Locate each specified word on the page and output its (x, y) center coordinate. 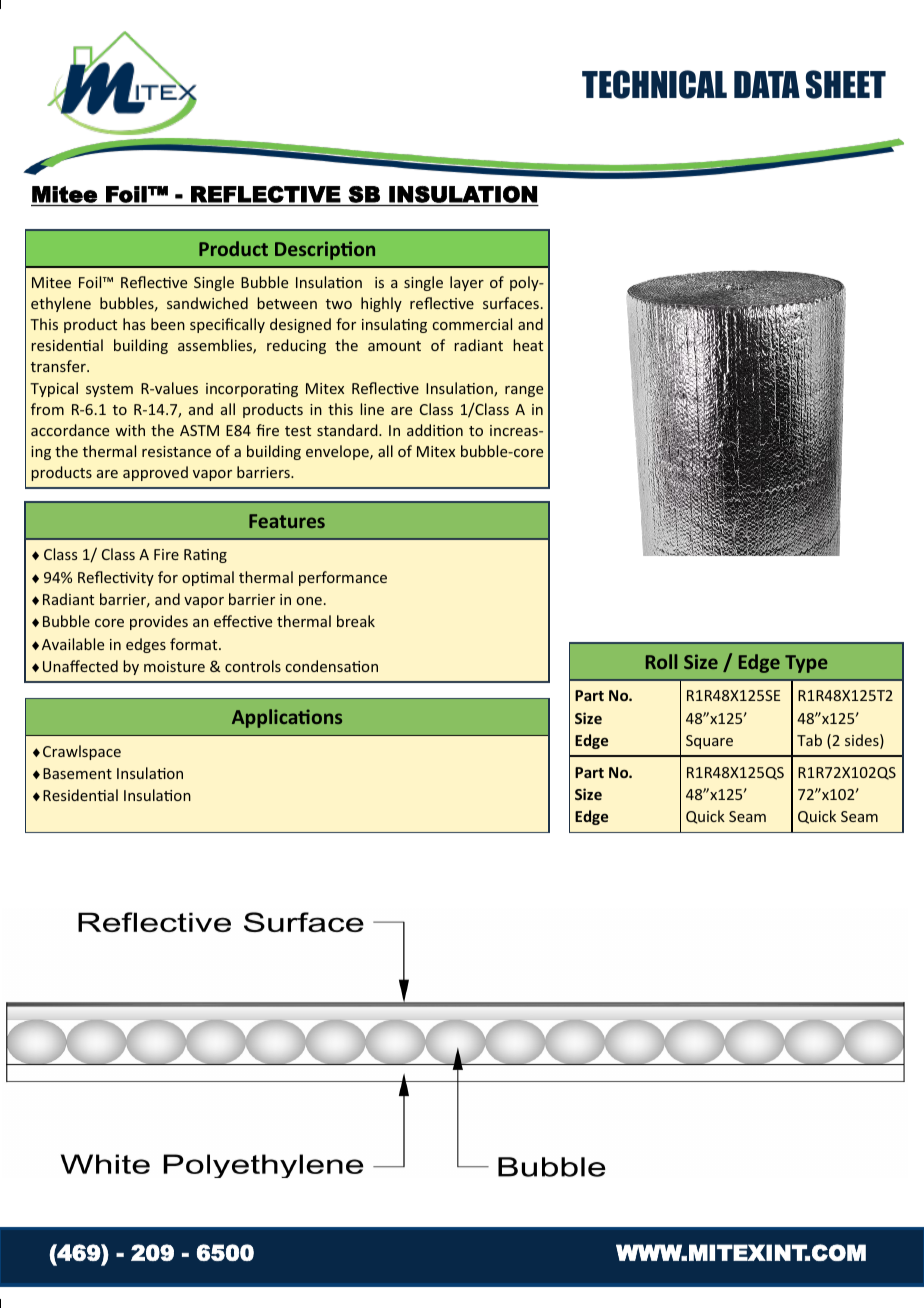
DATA (767, 84)
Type (806, 664)
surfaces (511, 303)
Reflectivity (116, 578)
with (130, 430)
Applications (287, 718)
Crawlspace (82, 752)
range (524, 391)
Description (325, 250)
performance (343, 578)
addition (435, 430)
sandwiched (207, 303)
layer (467, 283)
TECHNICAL (654, 84)
